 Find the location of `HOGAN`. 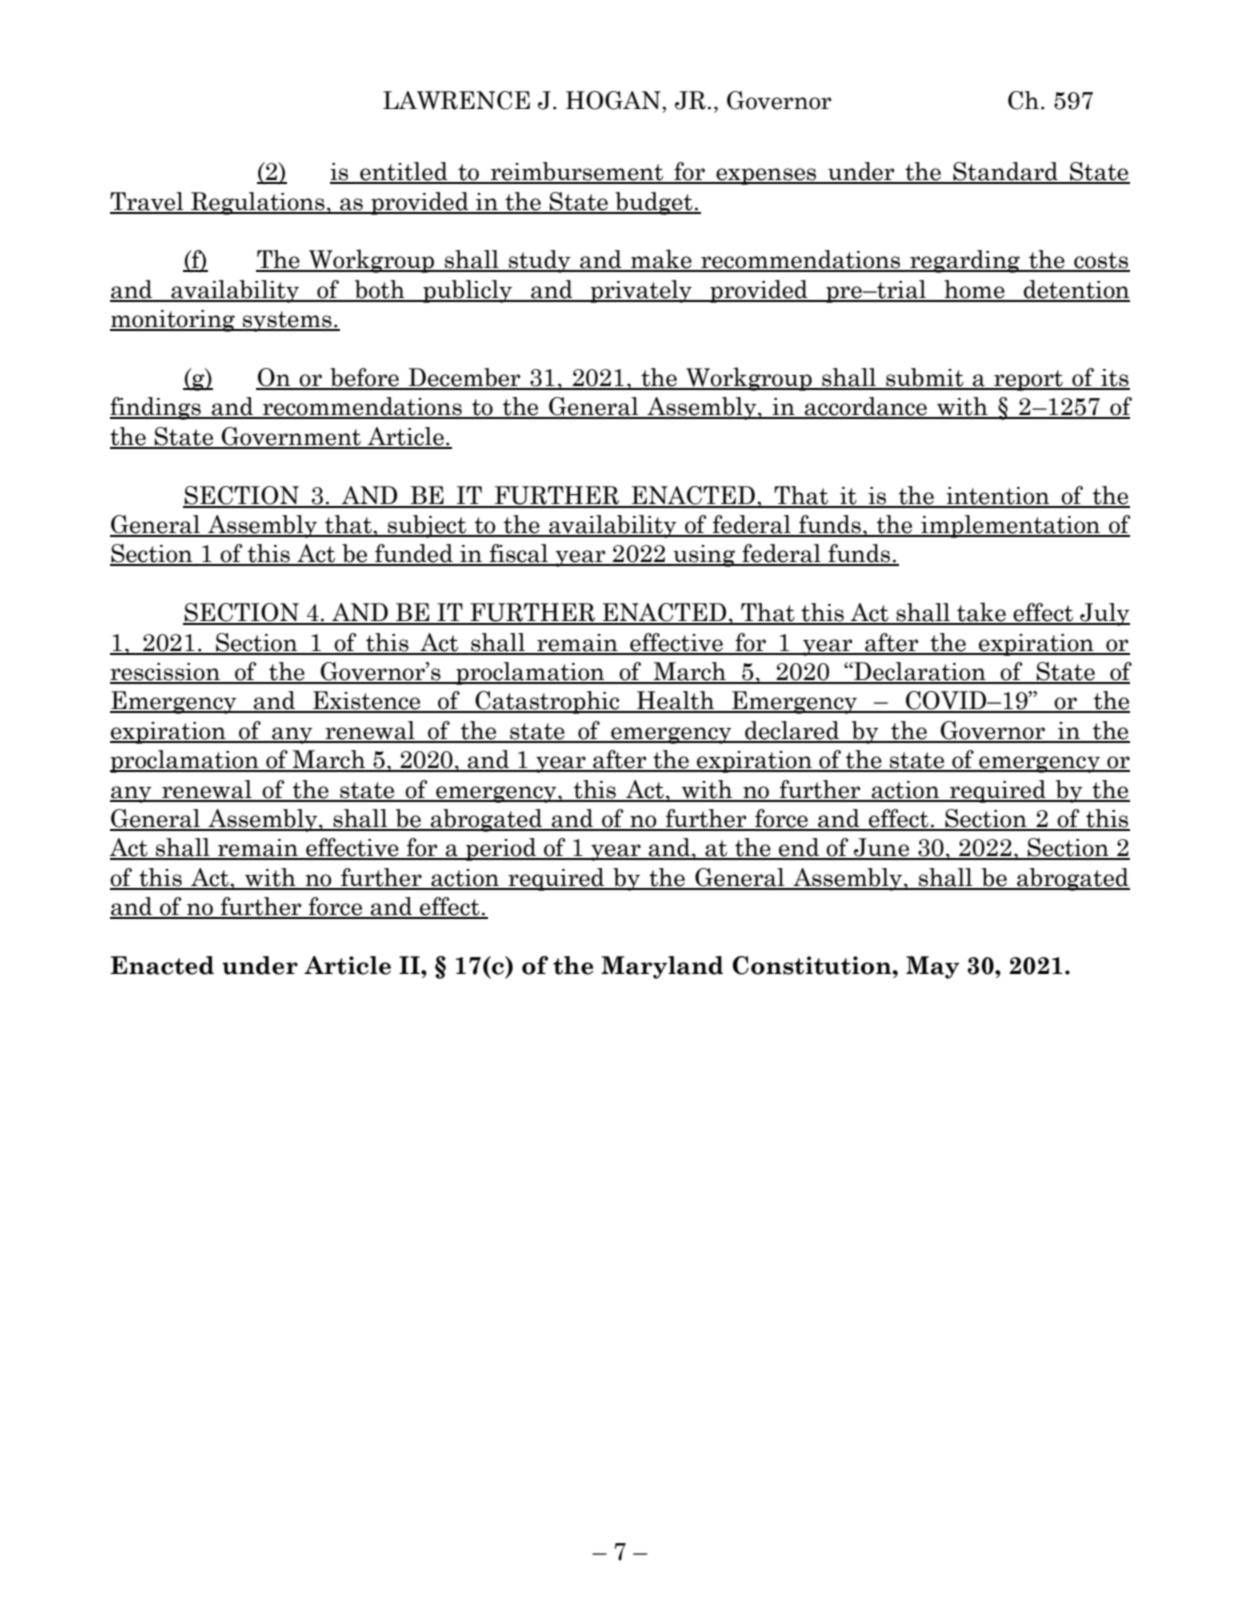

HOGAN is located at coordinates (614, 100).
